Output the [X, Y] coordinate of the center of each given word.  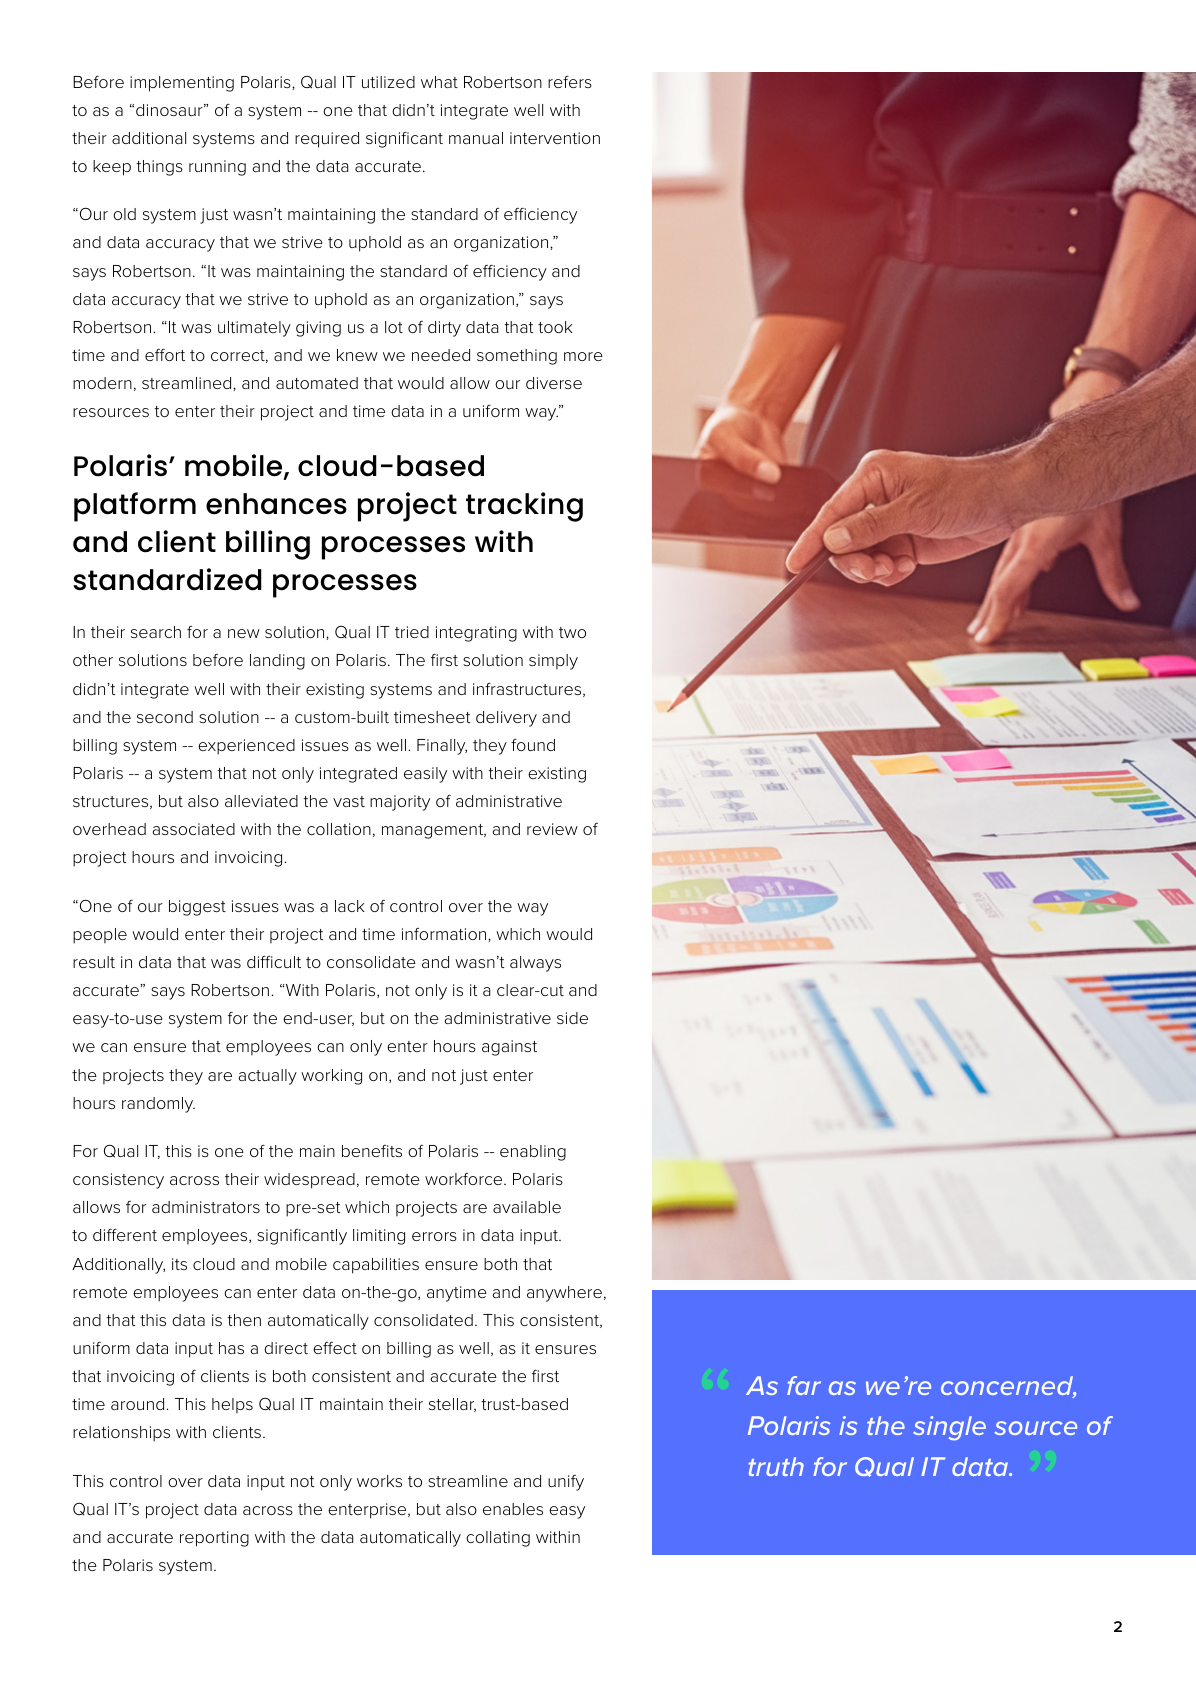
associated [193, 829]
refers [570, 81]
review [552, 829]
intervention [555, 138]
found [533, 744]
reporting [214, 1539]
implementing [182, 84]
